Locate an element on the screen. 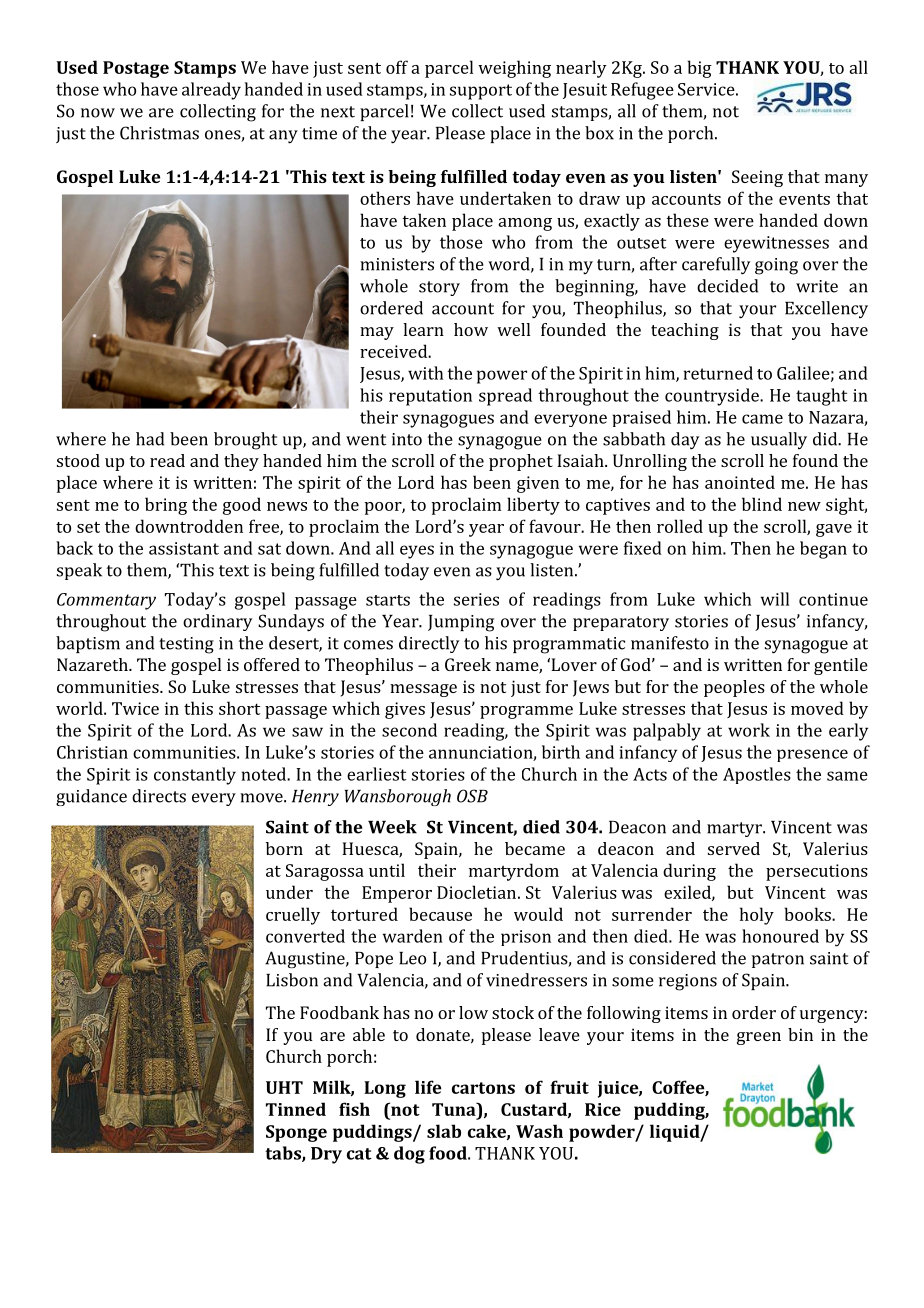  Christmas is located at coordinates (159, 133).
